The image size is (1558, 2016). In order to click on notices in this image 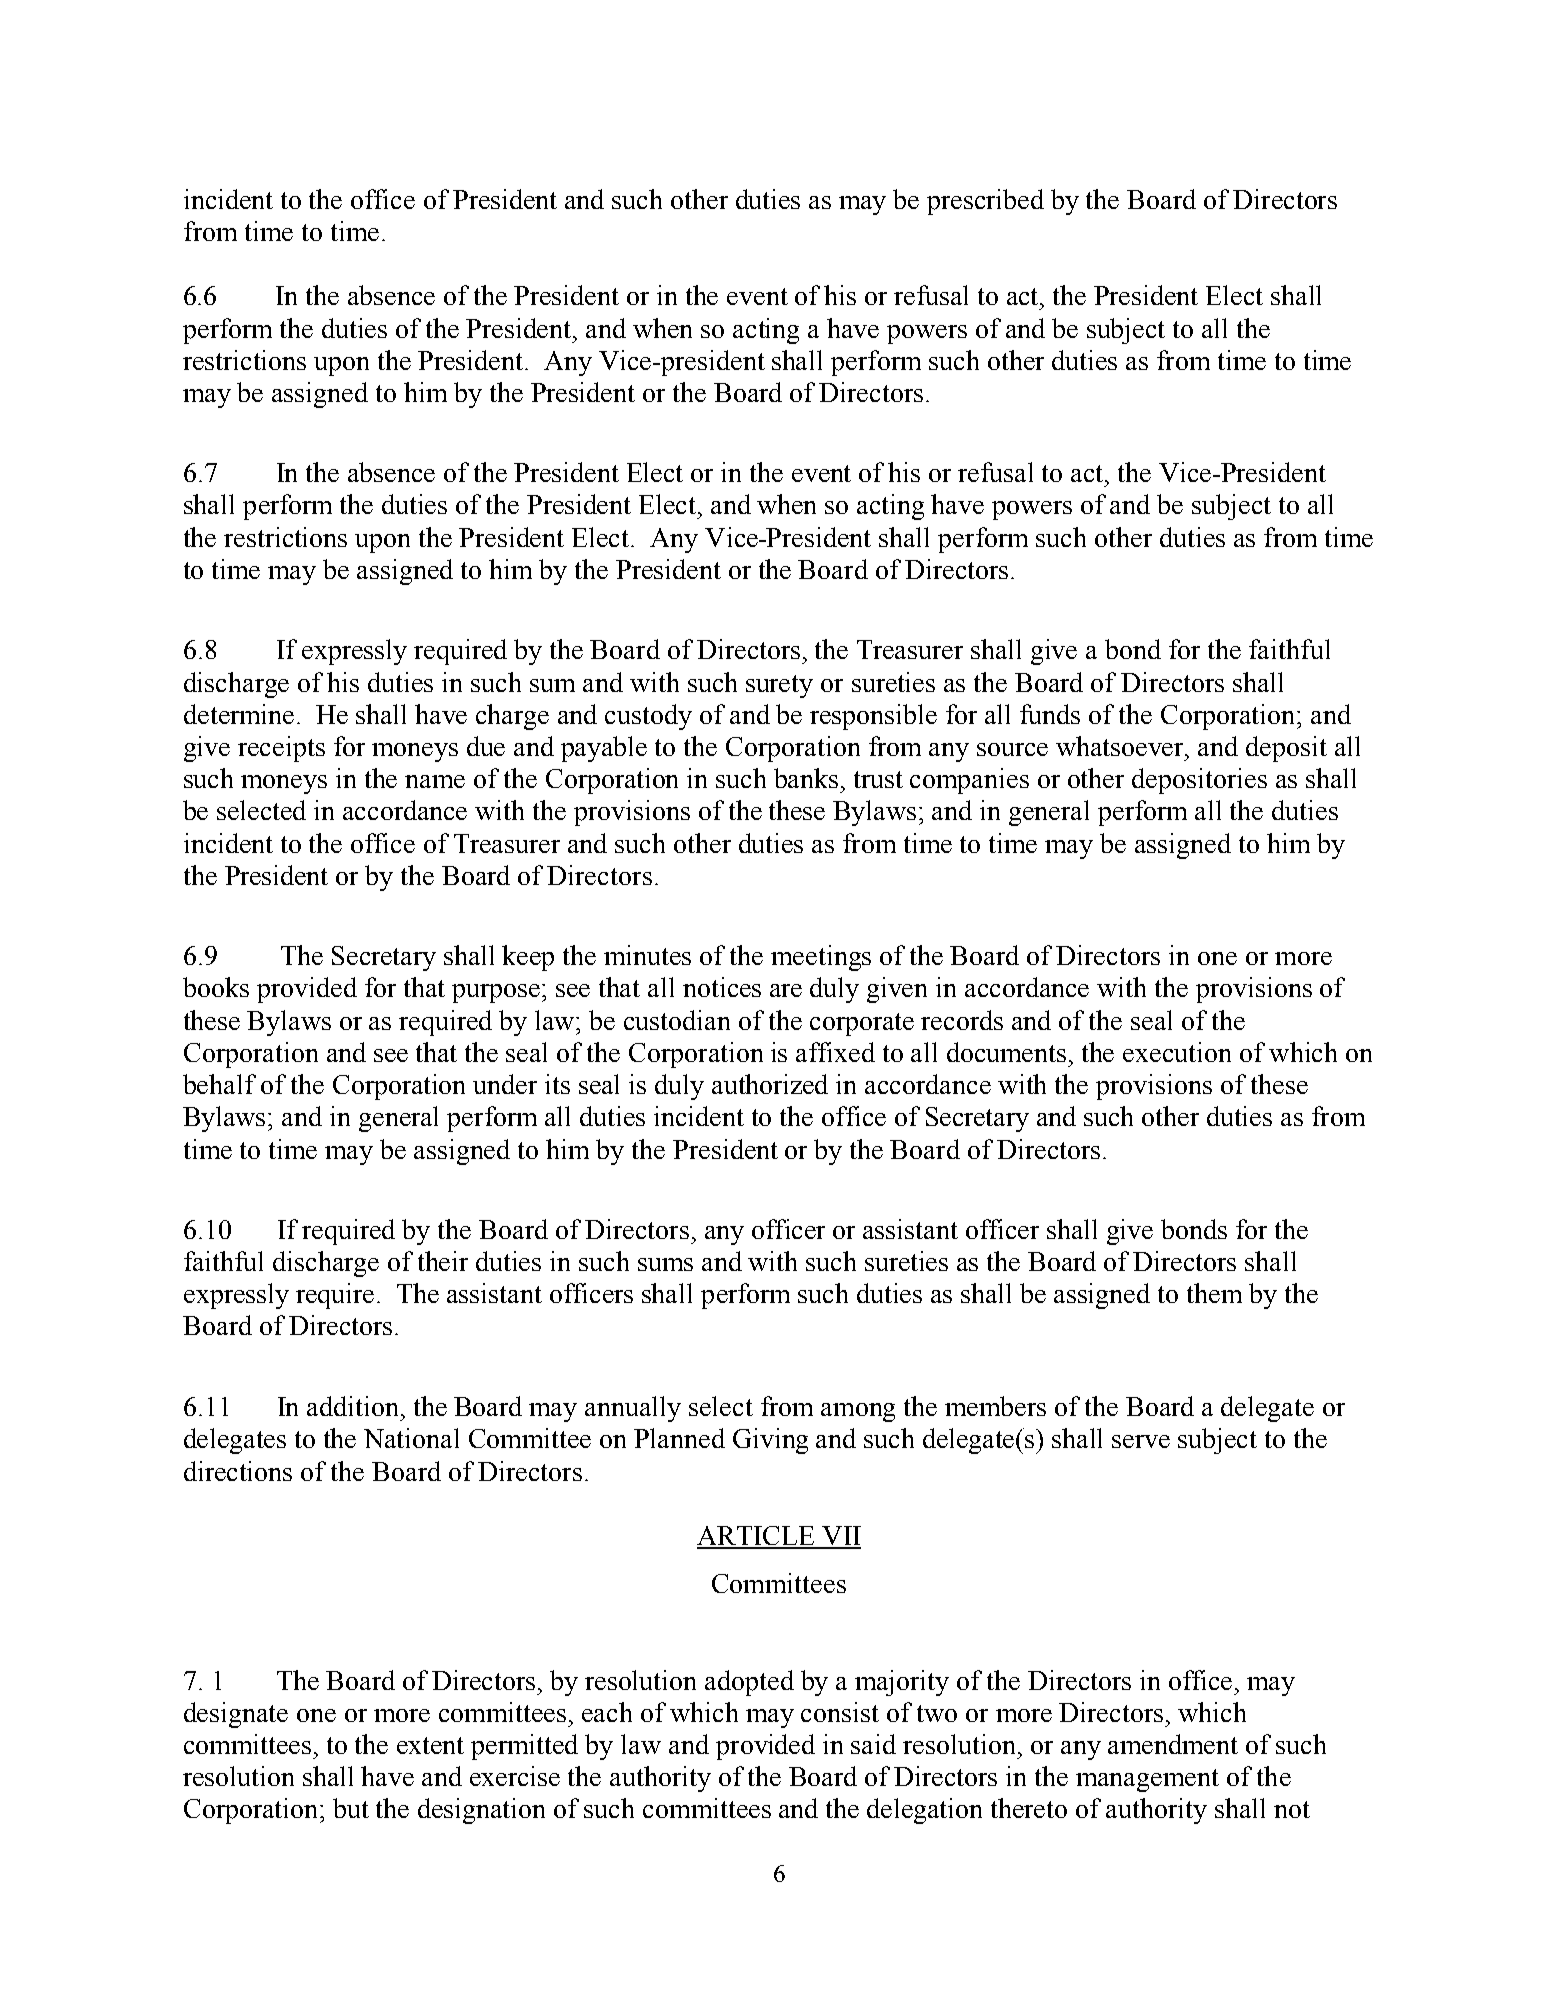, I will do `click(722, 987)`.
